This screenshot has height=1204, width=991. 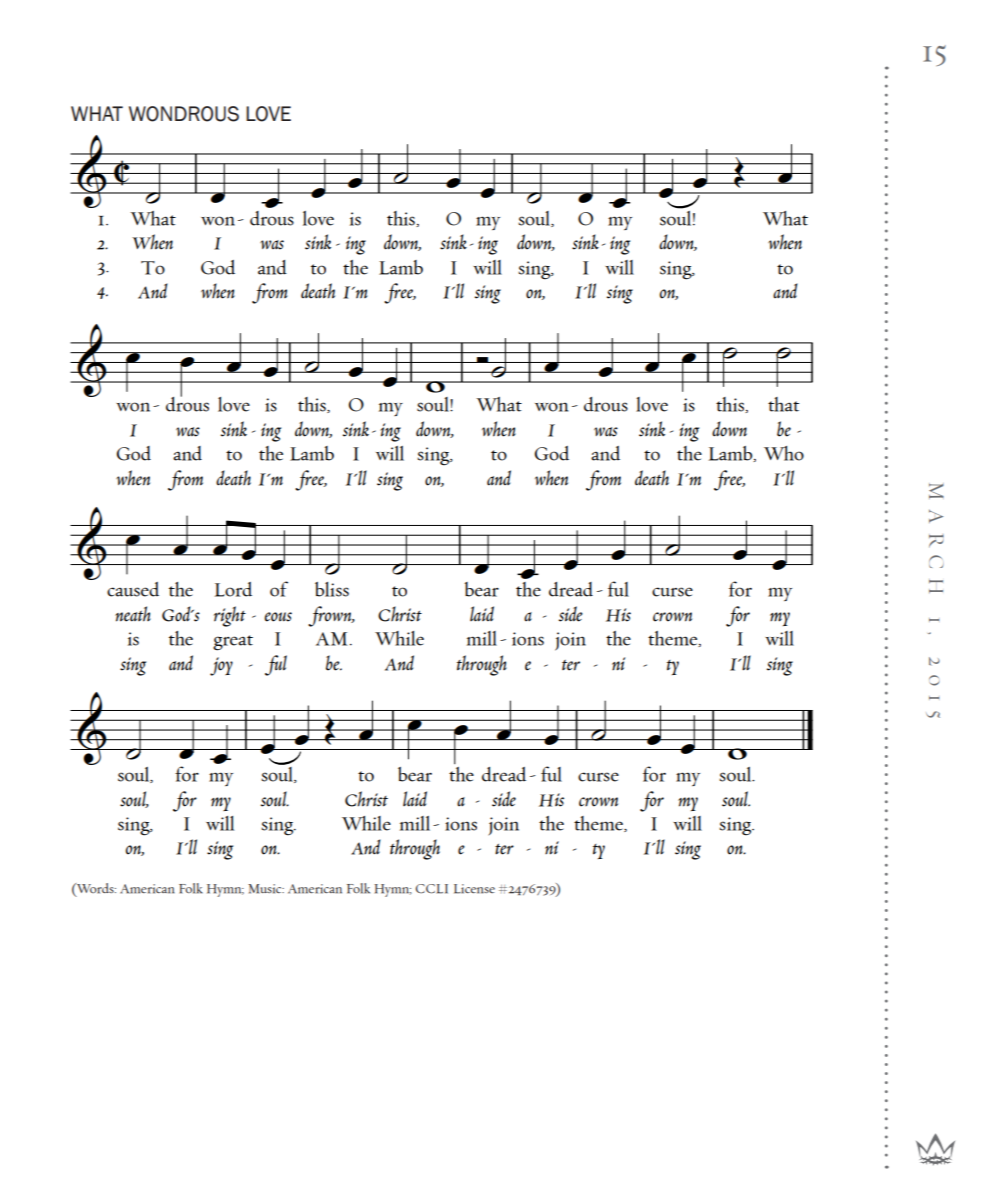 I want to click on that, so click(x=783, y=404).
